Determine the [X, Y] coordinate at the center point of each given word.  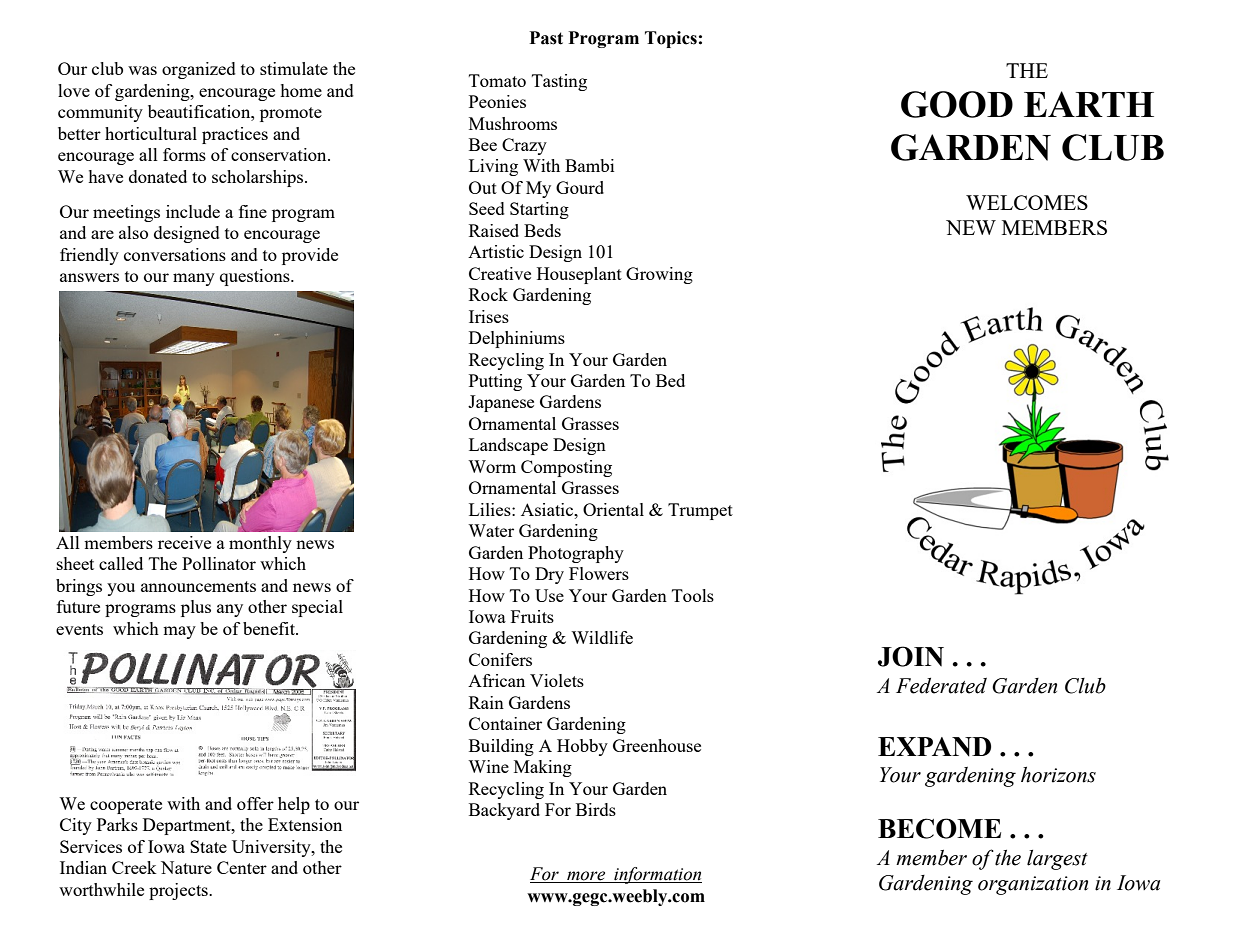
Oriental [613, 509]
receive [184, 542]
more [586, 877]
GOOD [957, 104]
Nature [186, 867]
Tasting [559, 82]
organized [199, 70]
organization [1033, 885]
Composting [566, 468]
